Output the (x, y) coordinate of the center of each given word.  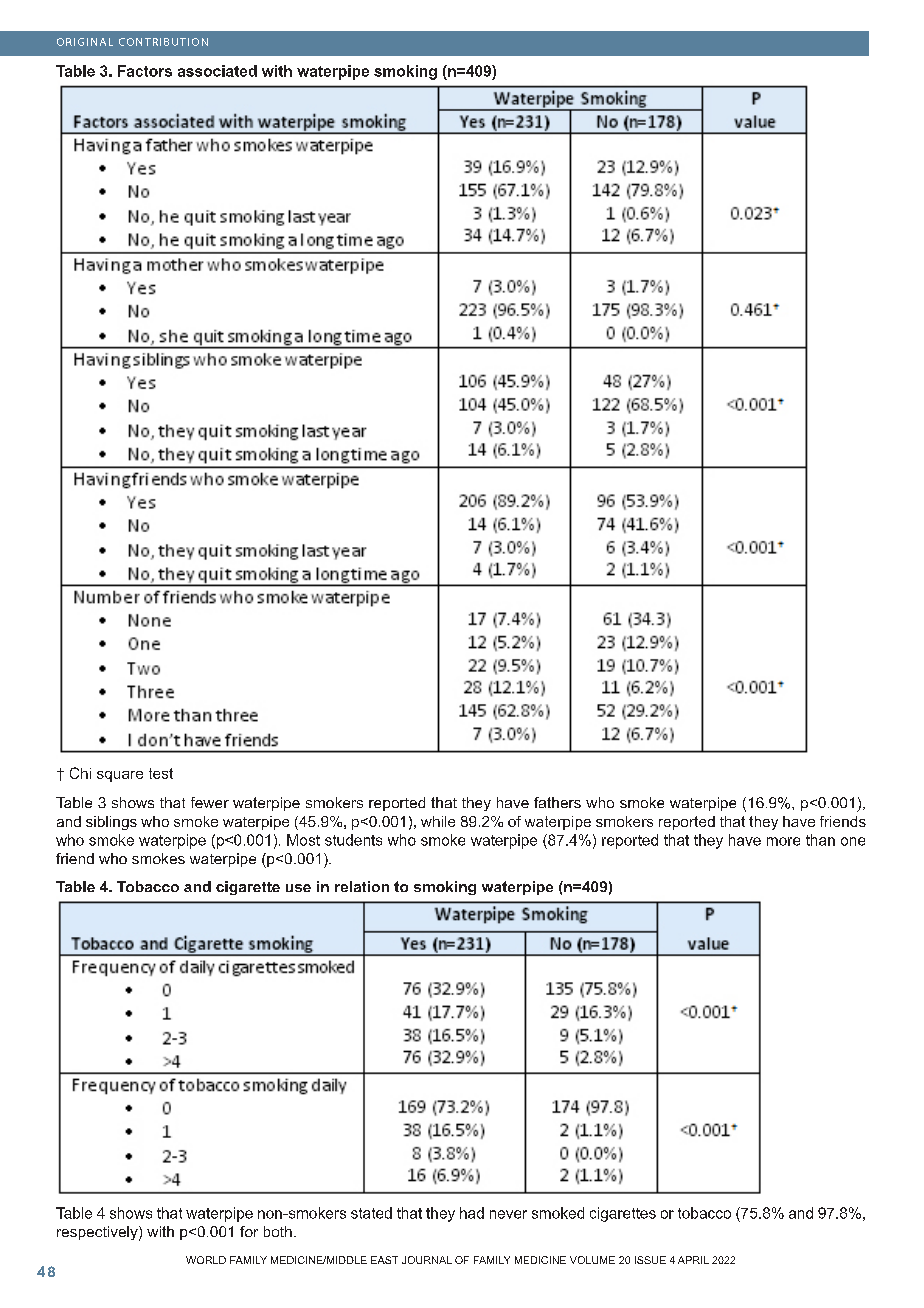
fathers (557, 802)
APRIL (693, 1260)
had (472, 1213)
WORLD (206, 1260)
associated (217, 71)
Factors (145, 71)
